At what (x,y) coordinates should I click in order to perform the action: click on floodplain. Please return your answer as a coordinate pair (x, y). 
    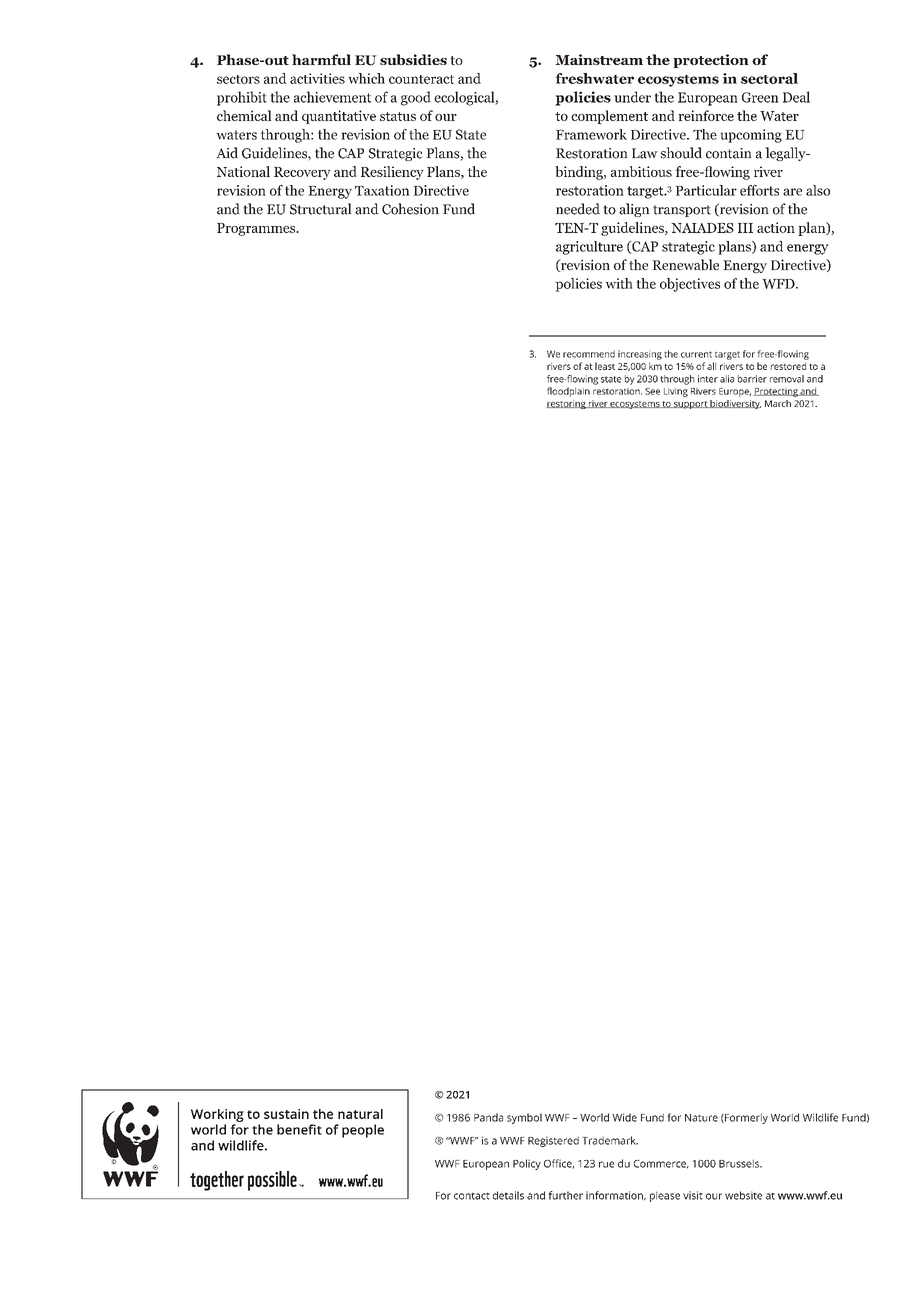
    Looking at the image, I should click on (568, 392).
